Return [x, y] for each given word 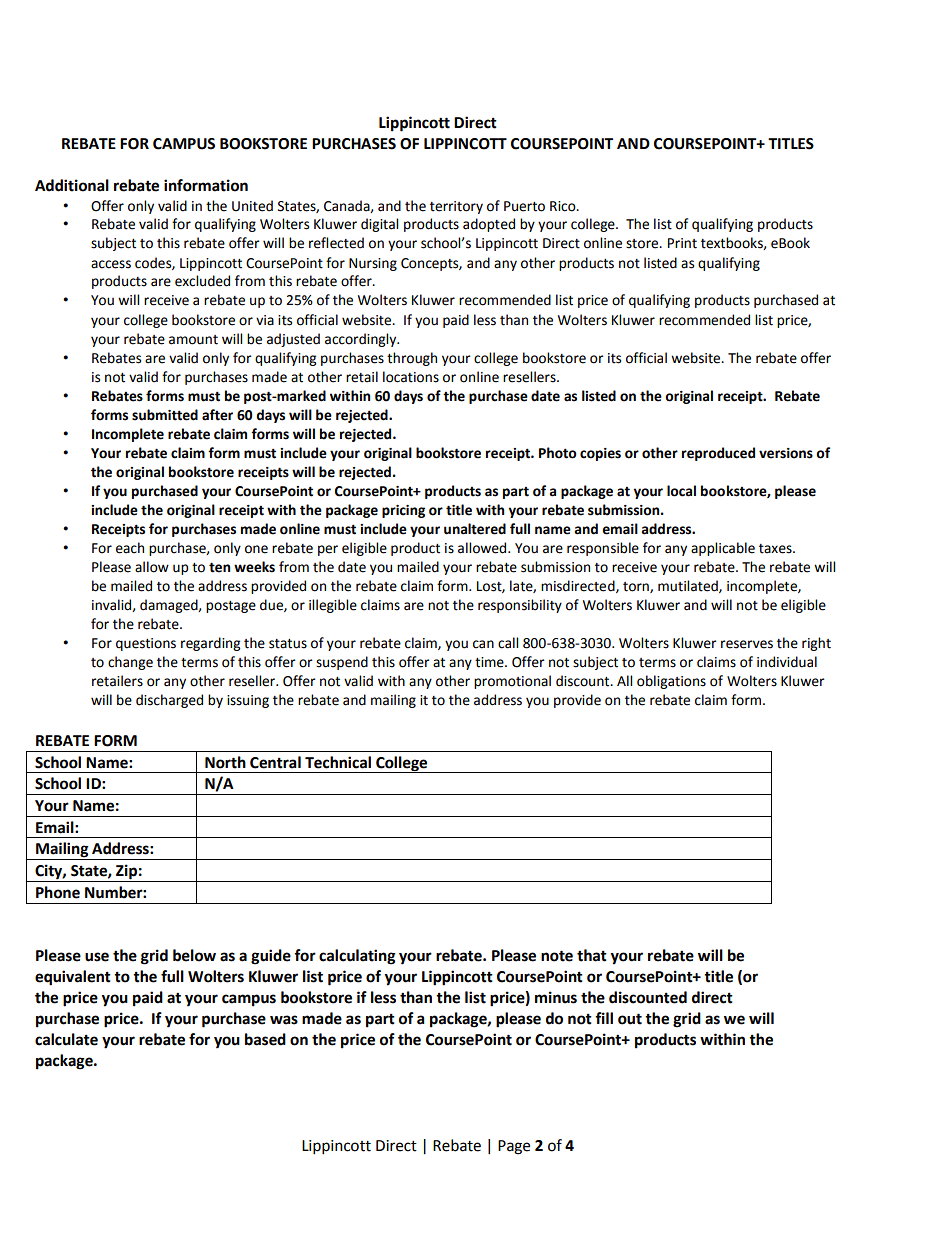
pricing [403, 511]
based [265, 1039]
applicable [723, 549]
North [225, 762]
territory [456, 207]
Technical [338, 762]
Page [514, 1147]
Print [682, 243]
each [130, 548]
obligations [671, 682]
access [111, 264]
